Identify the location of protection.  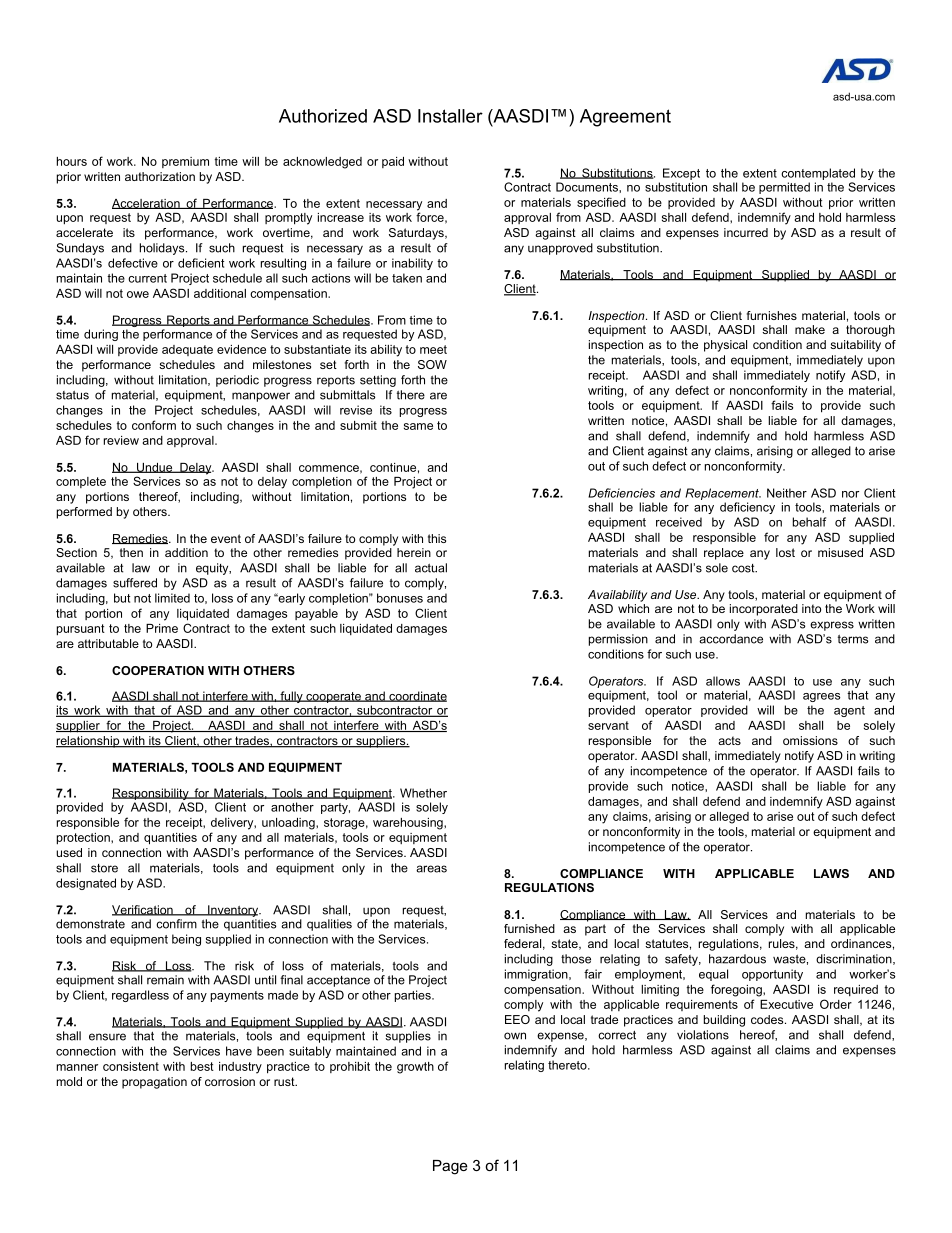
(84, 839).
